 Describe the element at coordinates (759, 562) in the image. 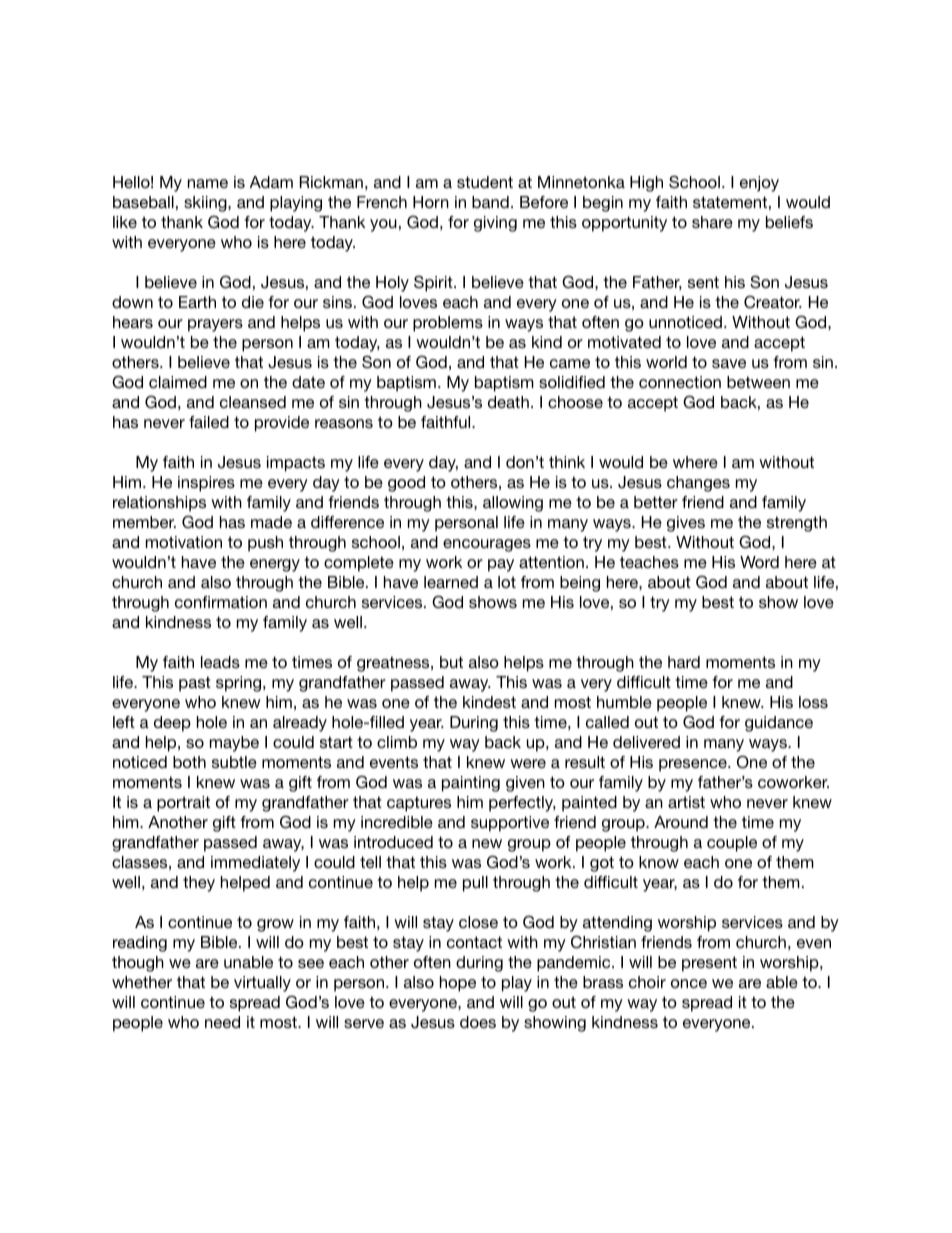

I see `Word` at that location.
